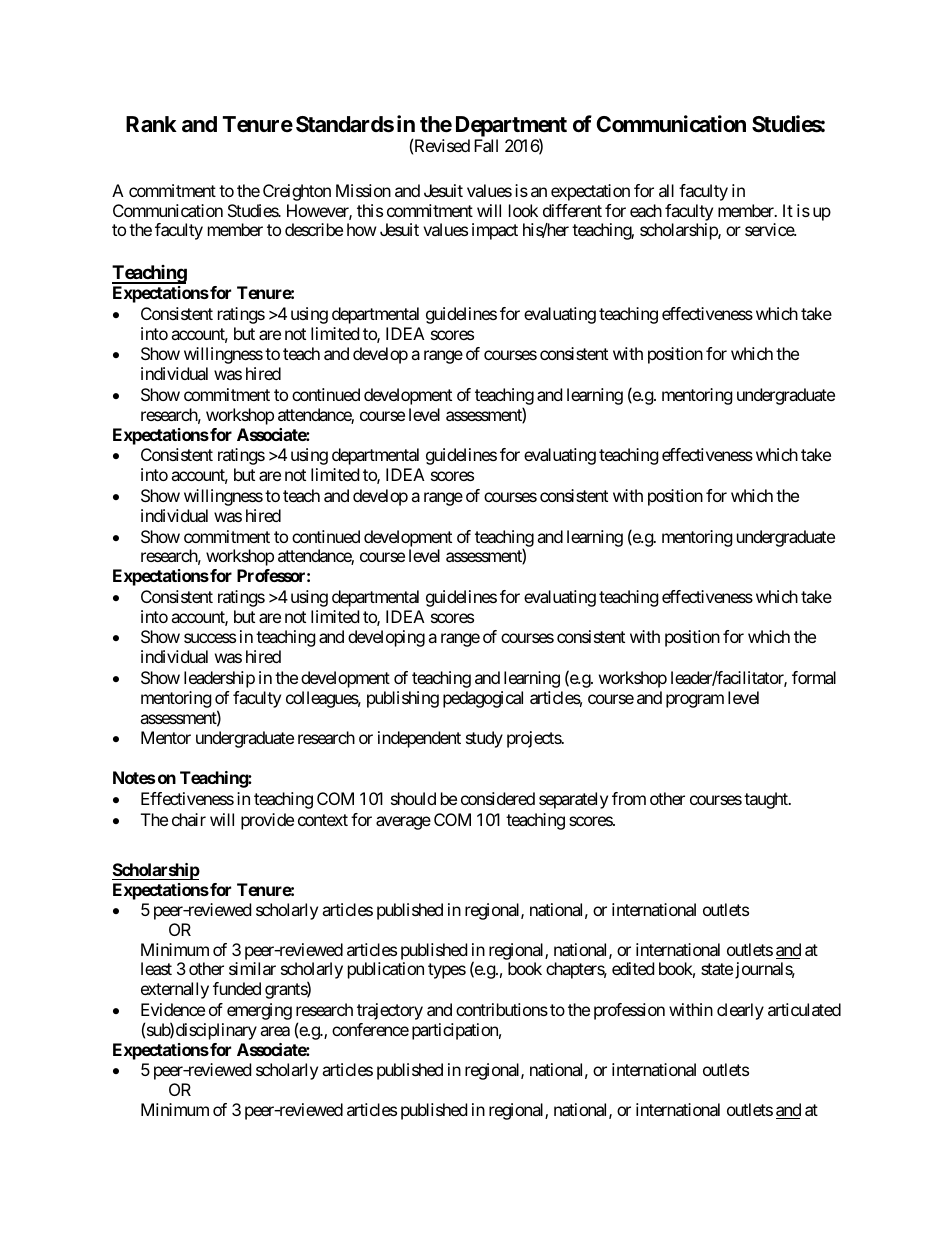  What do you see at coordinates (495, 231) in the screenshot?
I see `impact` at bounding box center [495, 231].
